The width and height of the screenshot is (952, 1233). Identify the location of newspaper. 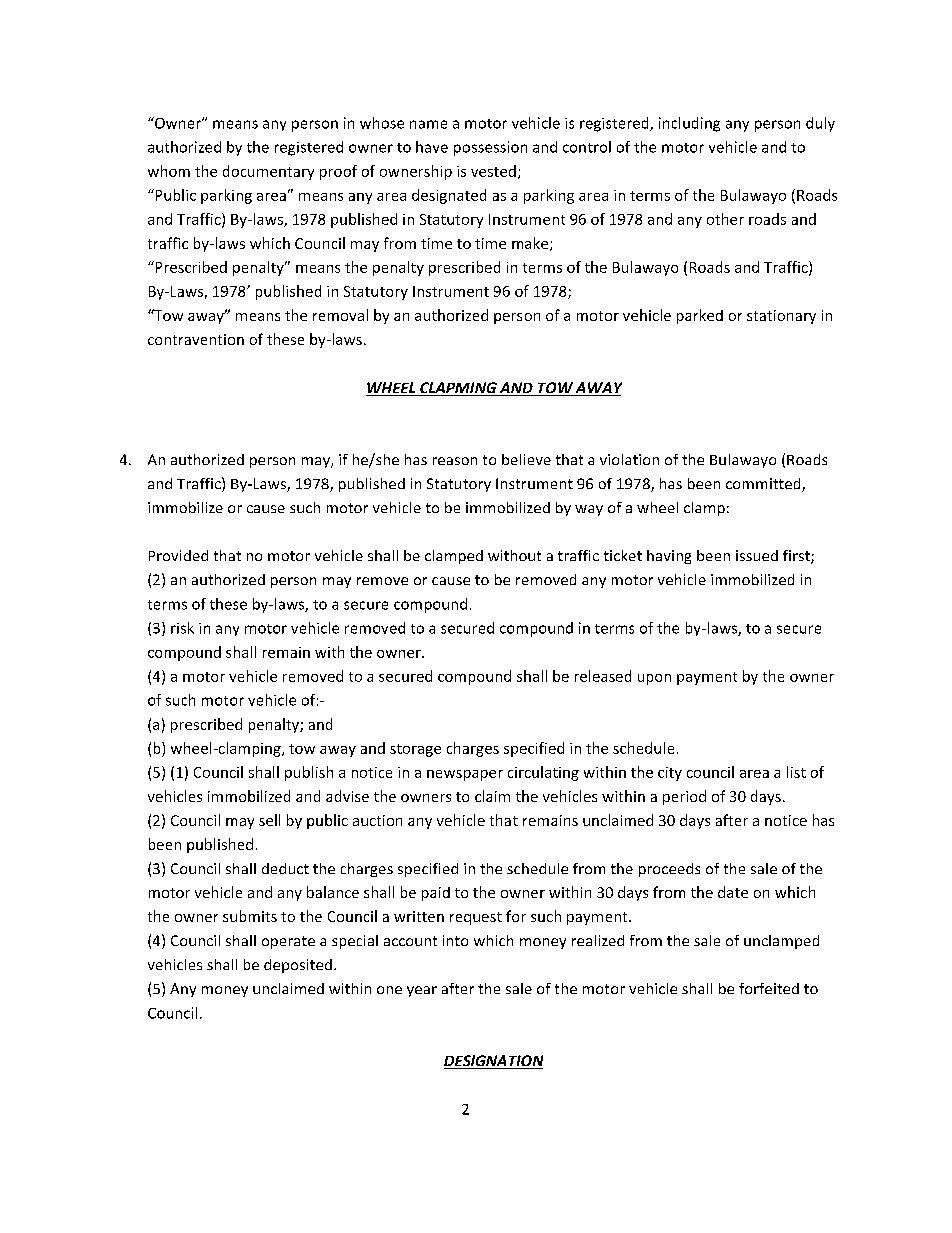
(465, 775).
